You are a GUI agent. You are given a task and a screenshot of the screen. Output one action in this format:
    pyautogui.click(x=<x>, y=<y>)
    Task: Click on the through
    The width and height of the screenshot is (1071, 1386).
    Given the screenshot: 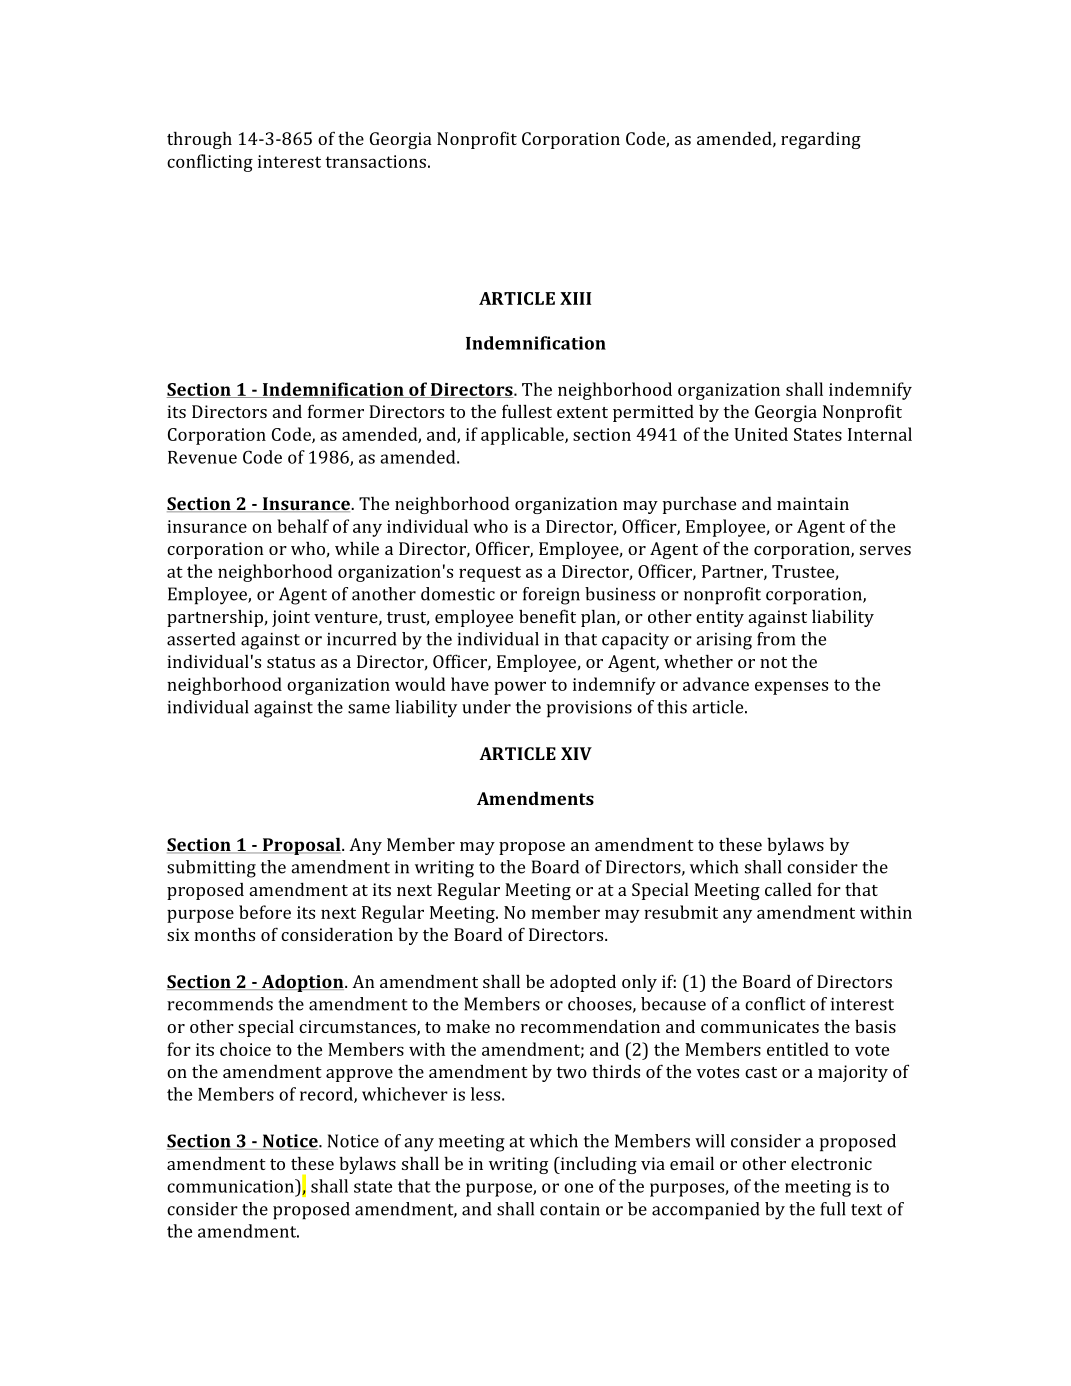 What is the action you would take?
    pyautogui.click(x=199, y=140)
